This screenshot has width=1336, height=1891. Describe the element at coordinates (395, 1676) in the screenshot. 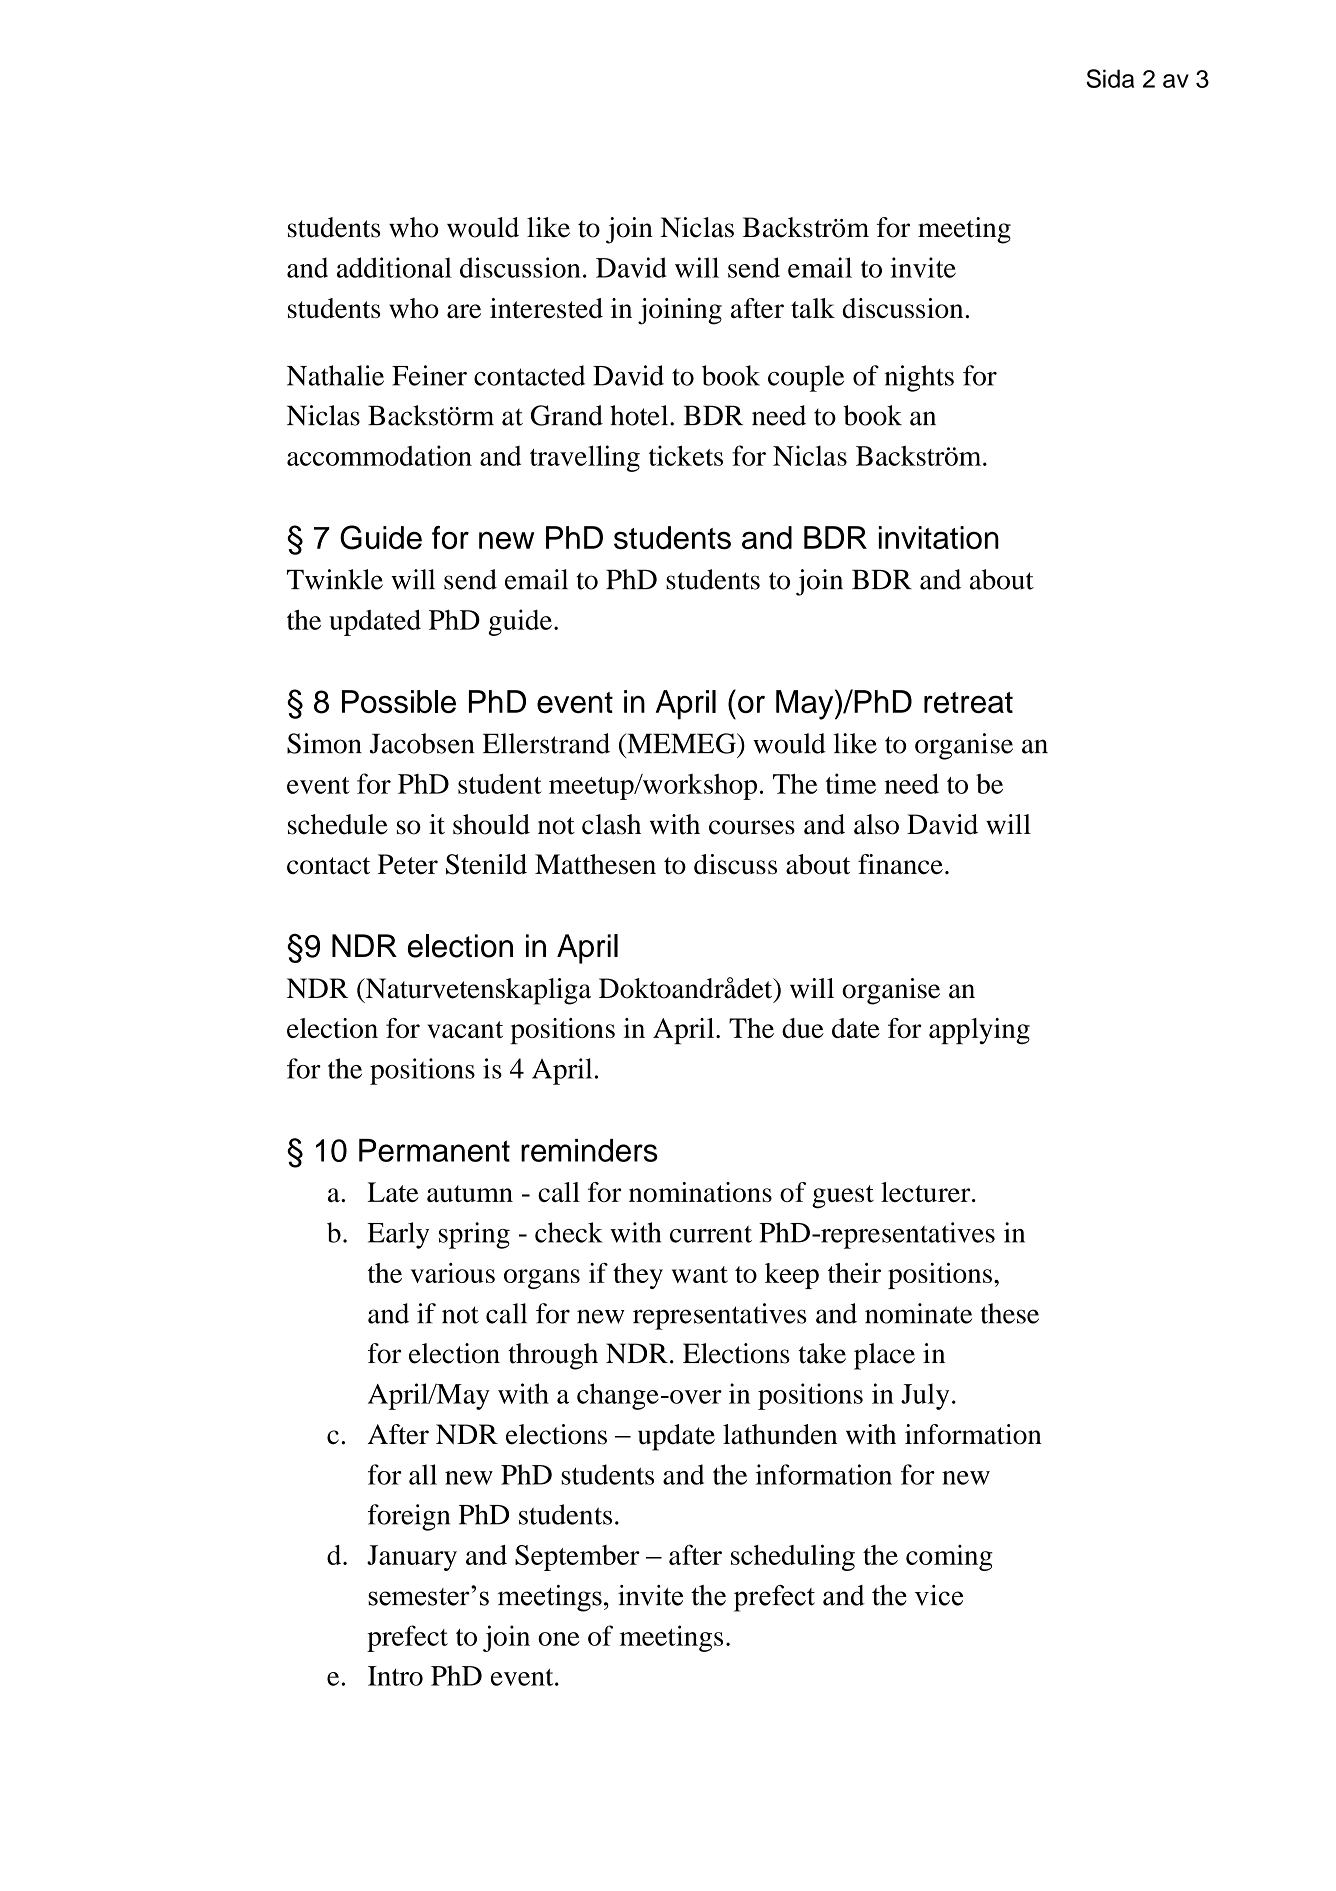

I see `Intro` at that location.
